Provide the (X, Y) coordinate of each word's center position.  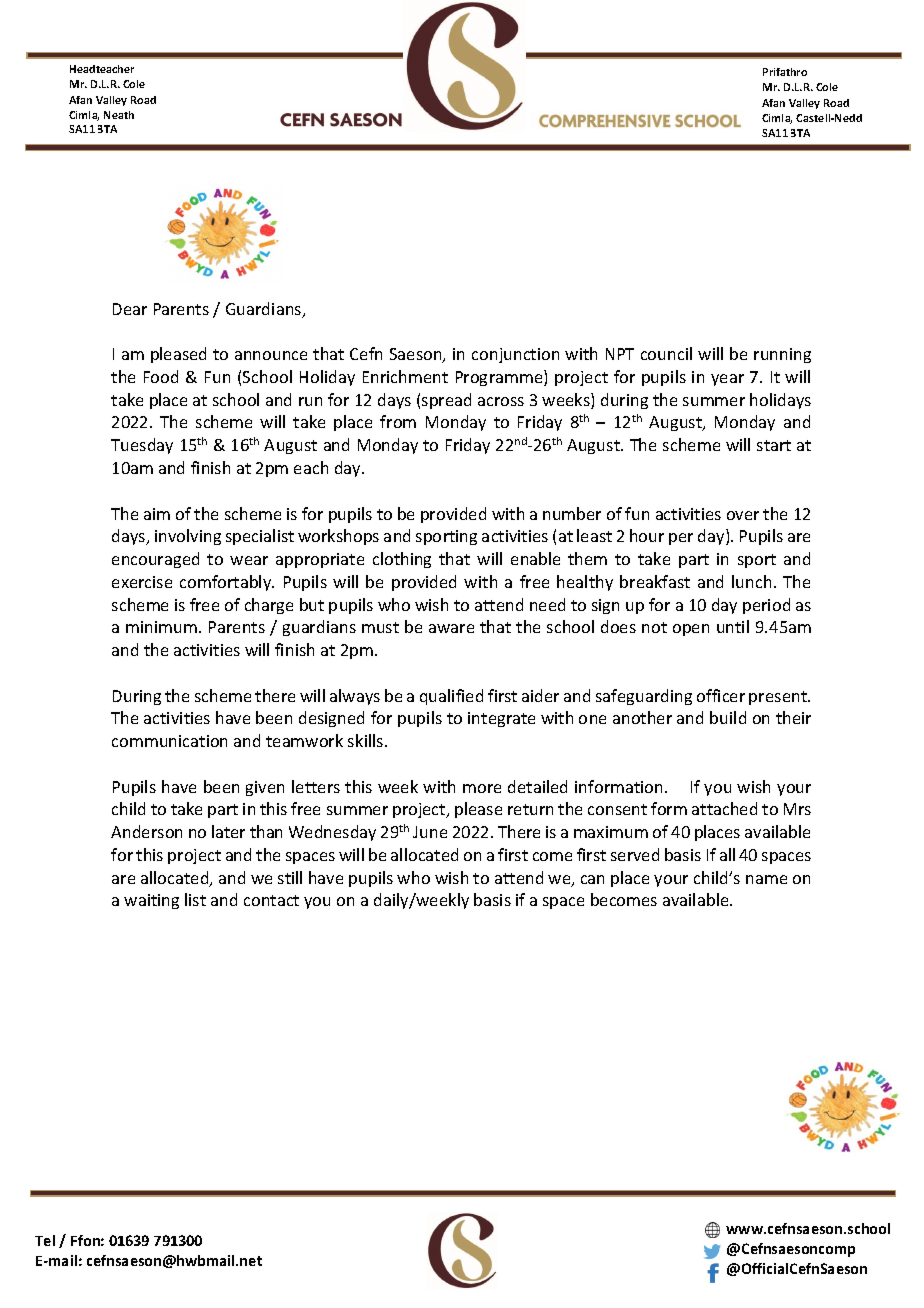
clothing (402, 560)
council (666, 353)
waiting (151, 901)
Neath (119, 115)
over (743, 515)
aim (157, 514)
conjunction (515, 355)
